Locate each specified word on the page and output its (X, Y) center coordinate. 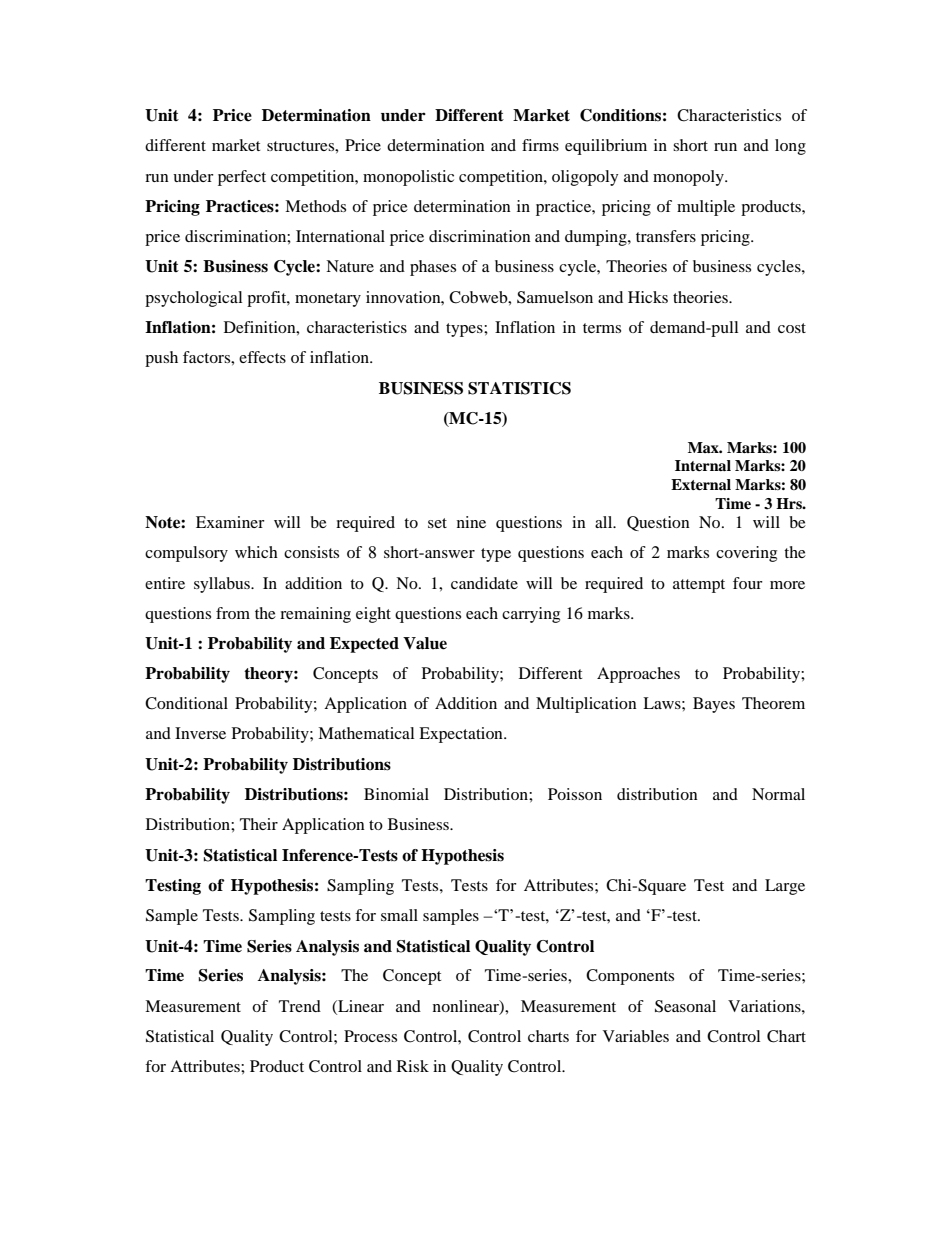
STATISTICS (519, 388)
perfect (242, 178)
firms (540, 145)
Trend (300, 1006)
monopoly (689, 178)
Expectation (462, 735)
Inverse (200, 733)
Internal (703, 465)
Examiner (230, 522)
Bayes (714, 705)
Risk (413, 1066)
